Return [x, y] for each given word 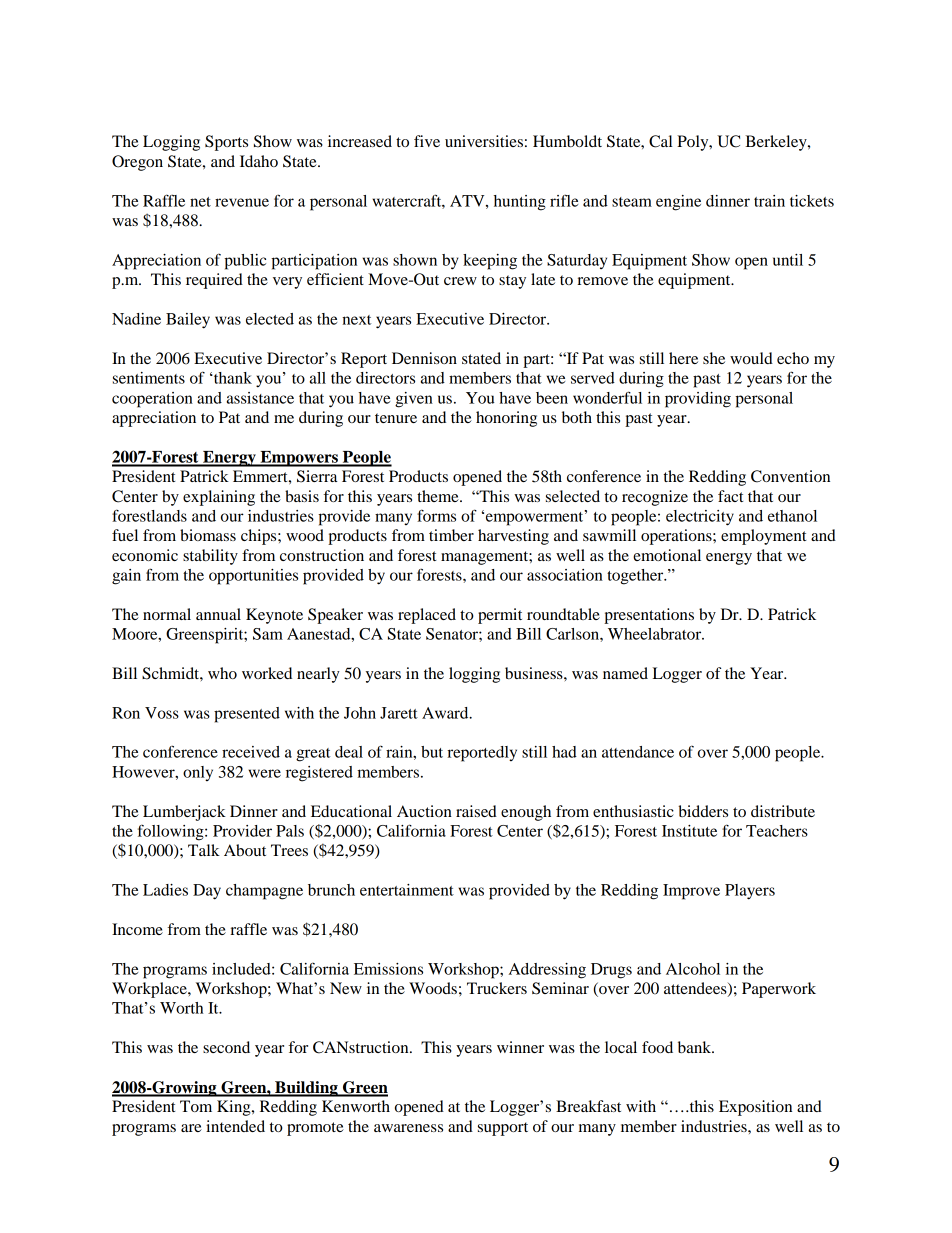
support [503, 1129]
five [427, 141]
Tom [196, 1106]
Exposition [755, 1108]
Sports [226, 143]
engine [678, 203]
